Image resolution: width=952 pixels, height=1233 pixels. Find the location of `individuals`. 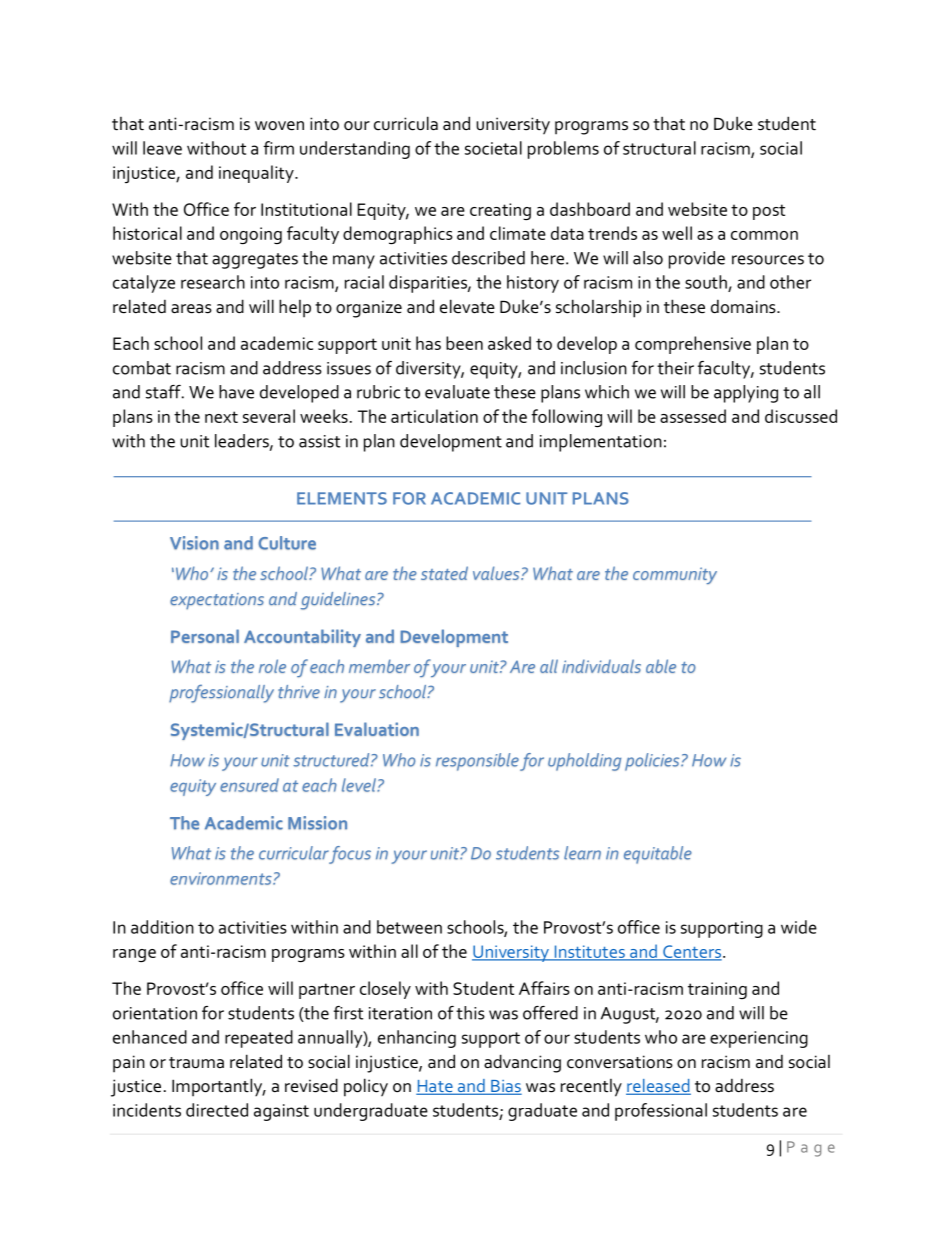

individuals is located at coordinates (601, 666).
